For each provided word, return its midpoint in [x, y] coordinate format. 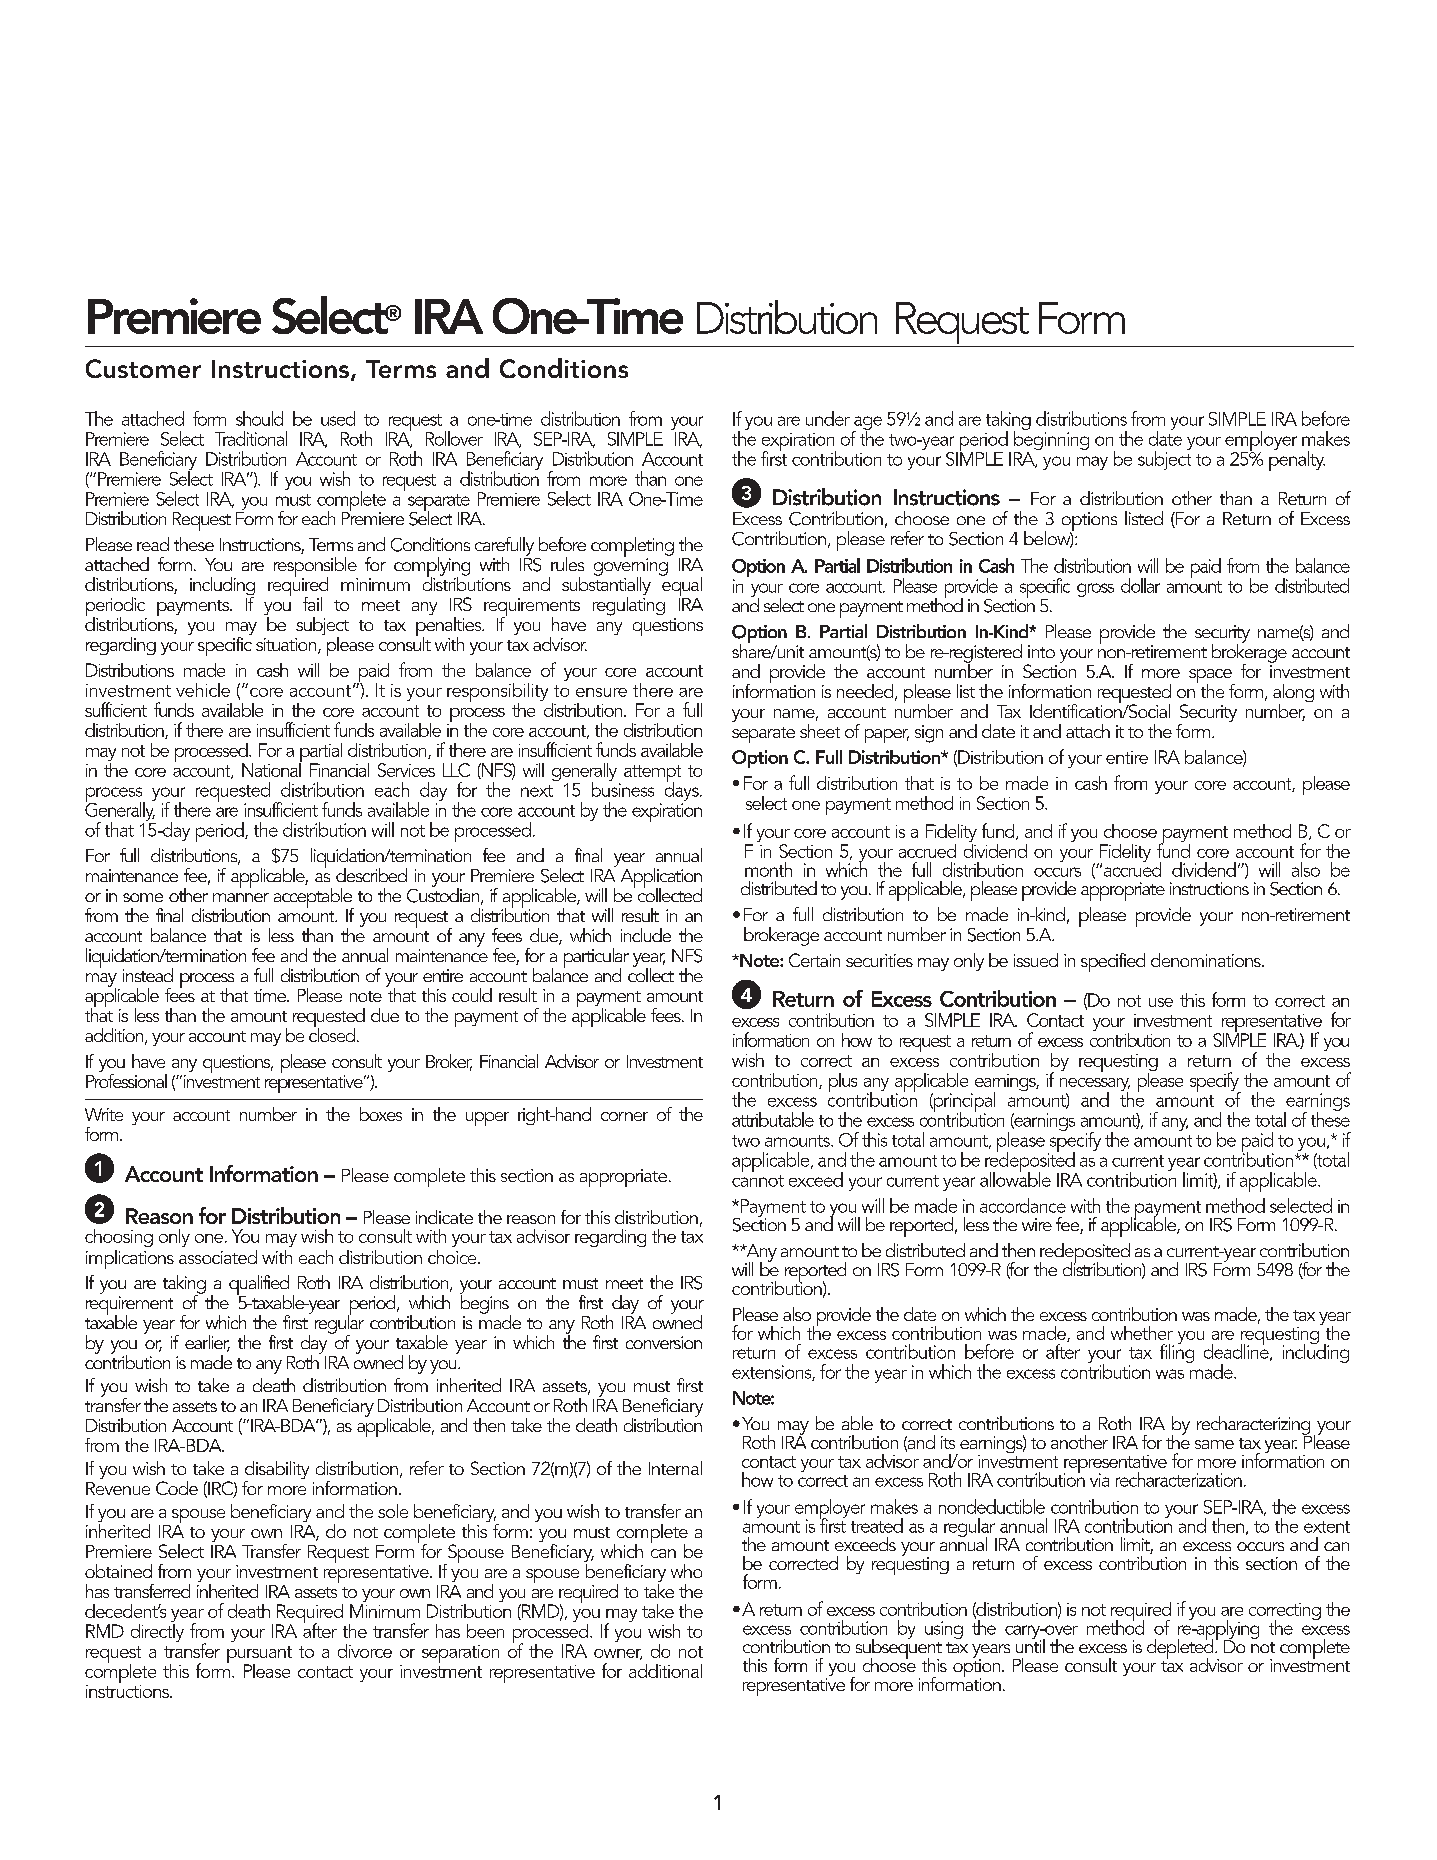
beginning [1051, 439]
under [828, 418]
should [259, 418]
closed [332, 1033]
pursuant [259, 1656]
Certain [814, 960]
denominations [1207, 960]
